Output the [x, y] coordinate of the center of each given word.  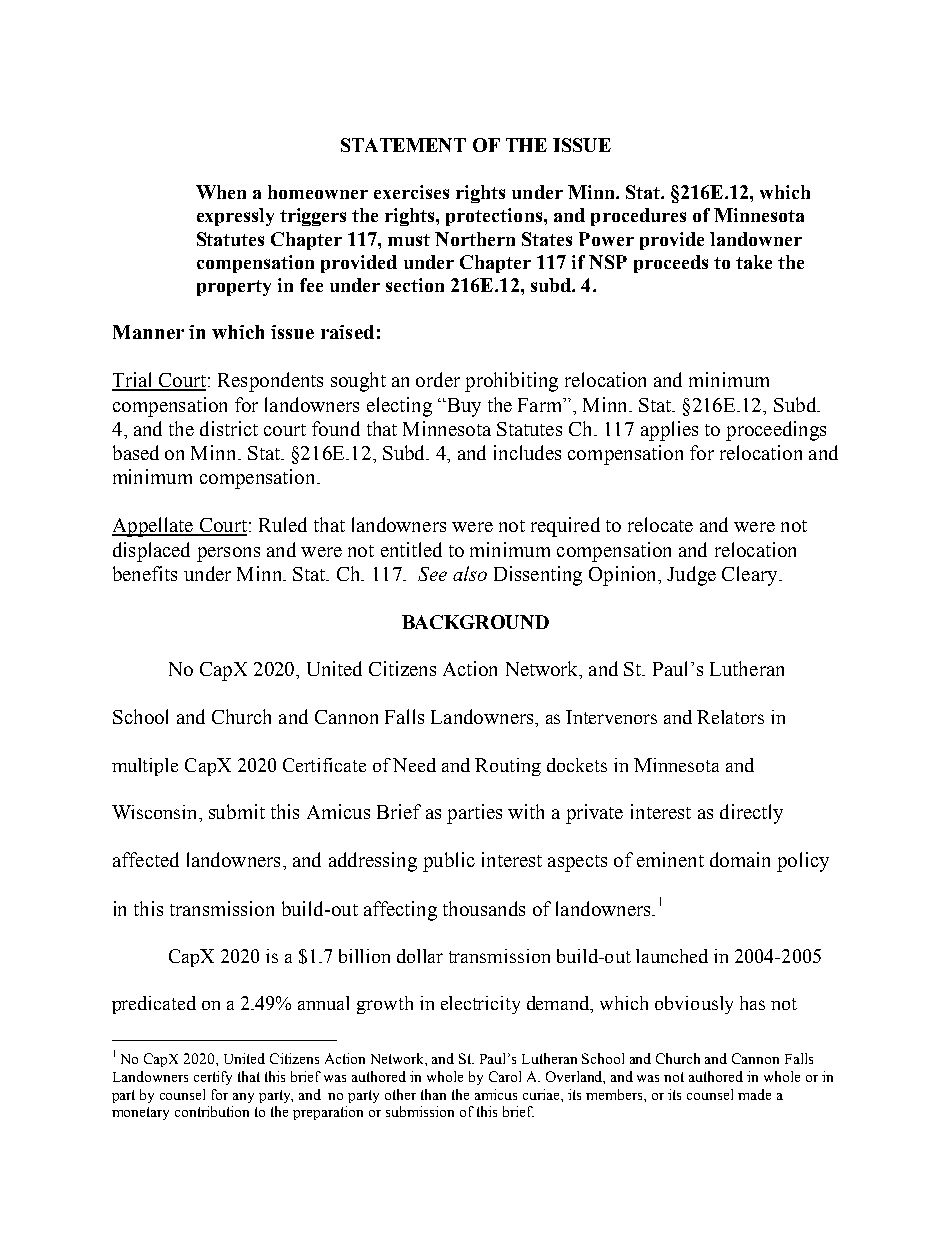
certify [213, 1078]
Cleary [751, 576]
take [754, 262]
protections [494, 217]
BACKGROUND [475, 622]
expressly [235, 217]
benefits [145, 573]
